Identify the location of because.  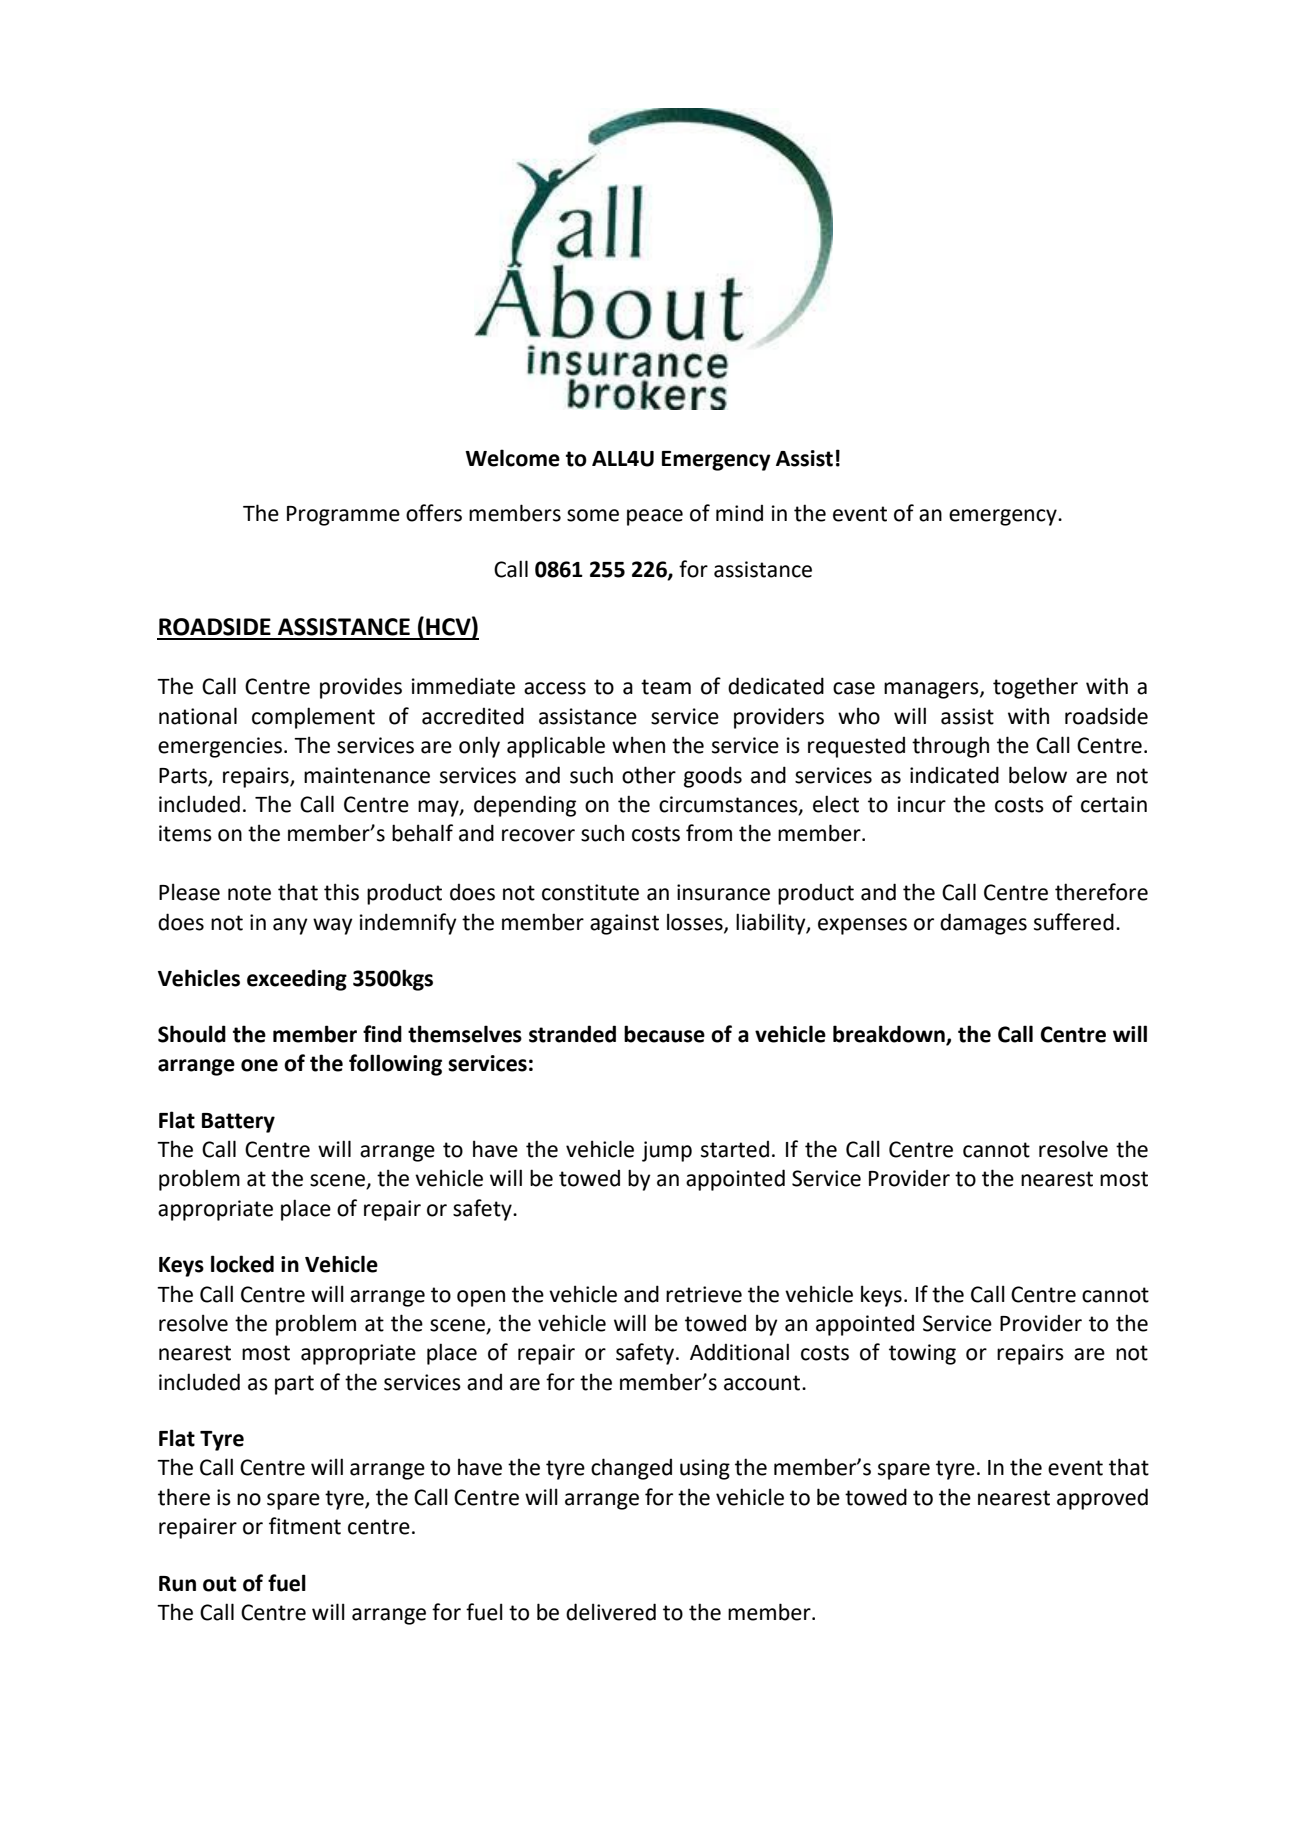
(664, 1034).
